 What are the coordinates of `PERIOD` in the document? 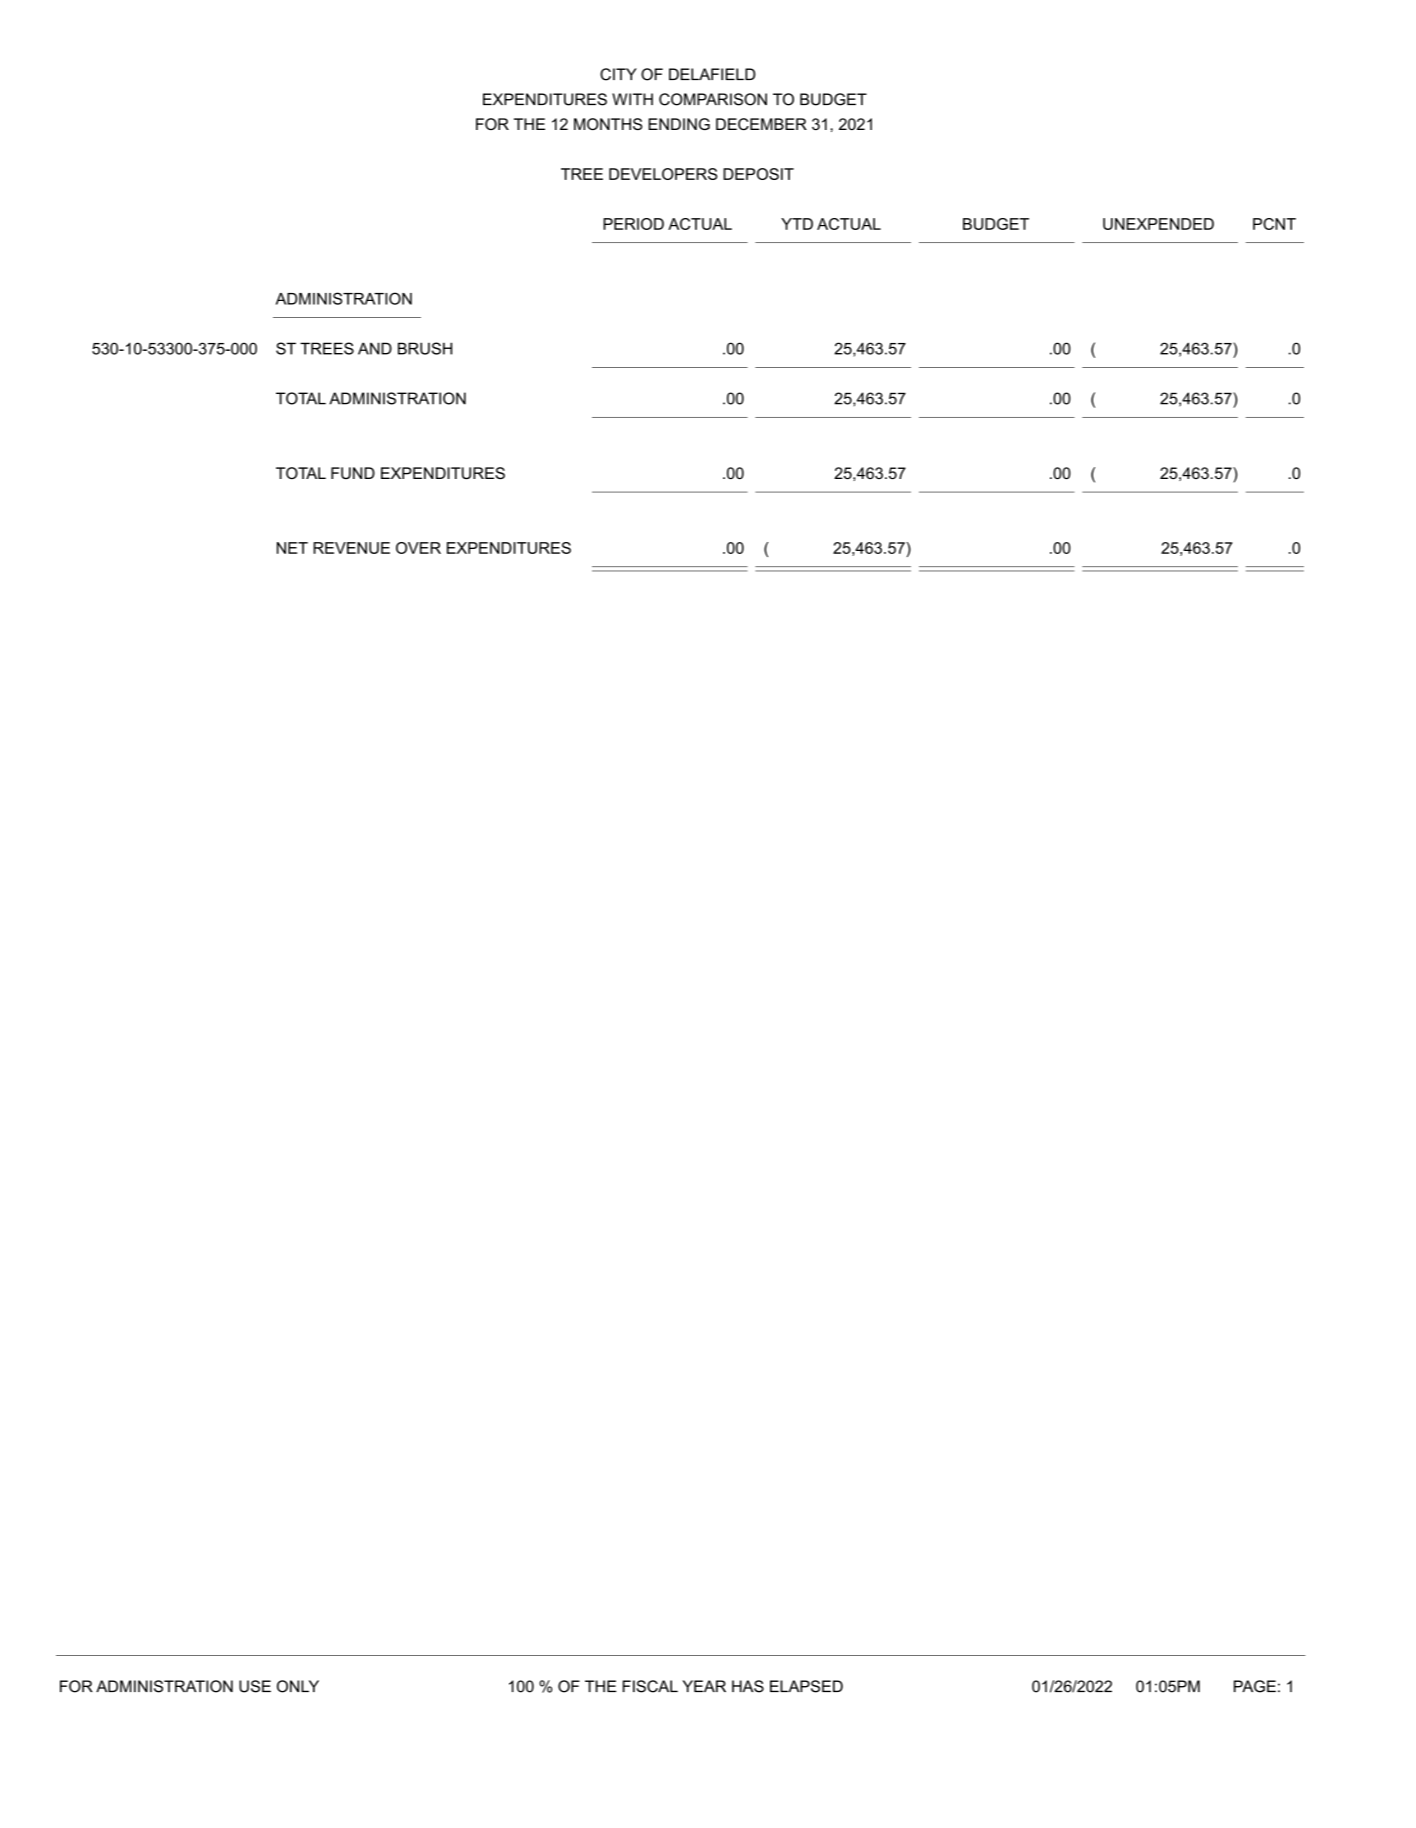 It's located at (633, 224).
